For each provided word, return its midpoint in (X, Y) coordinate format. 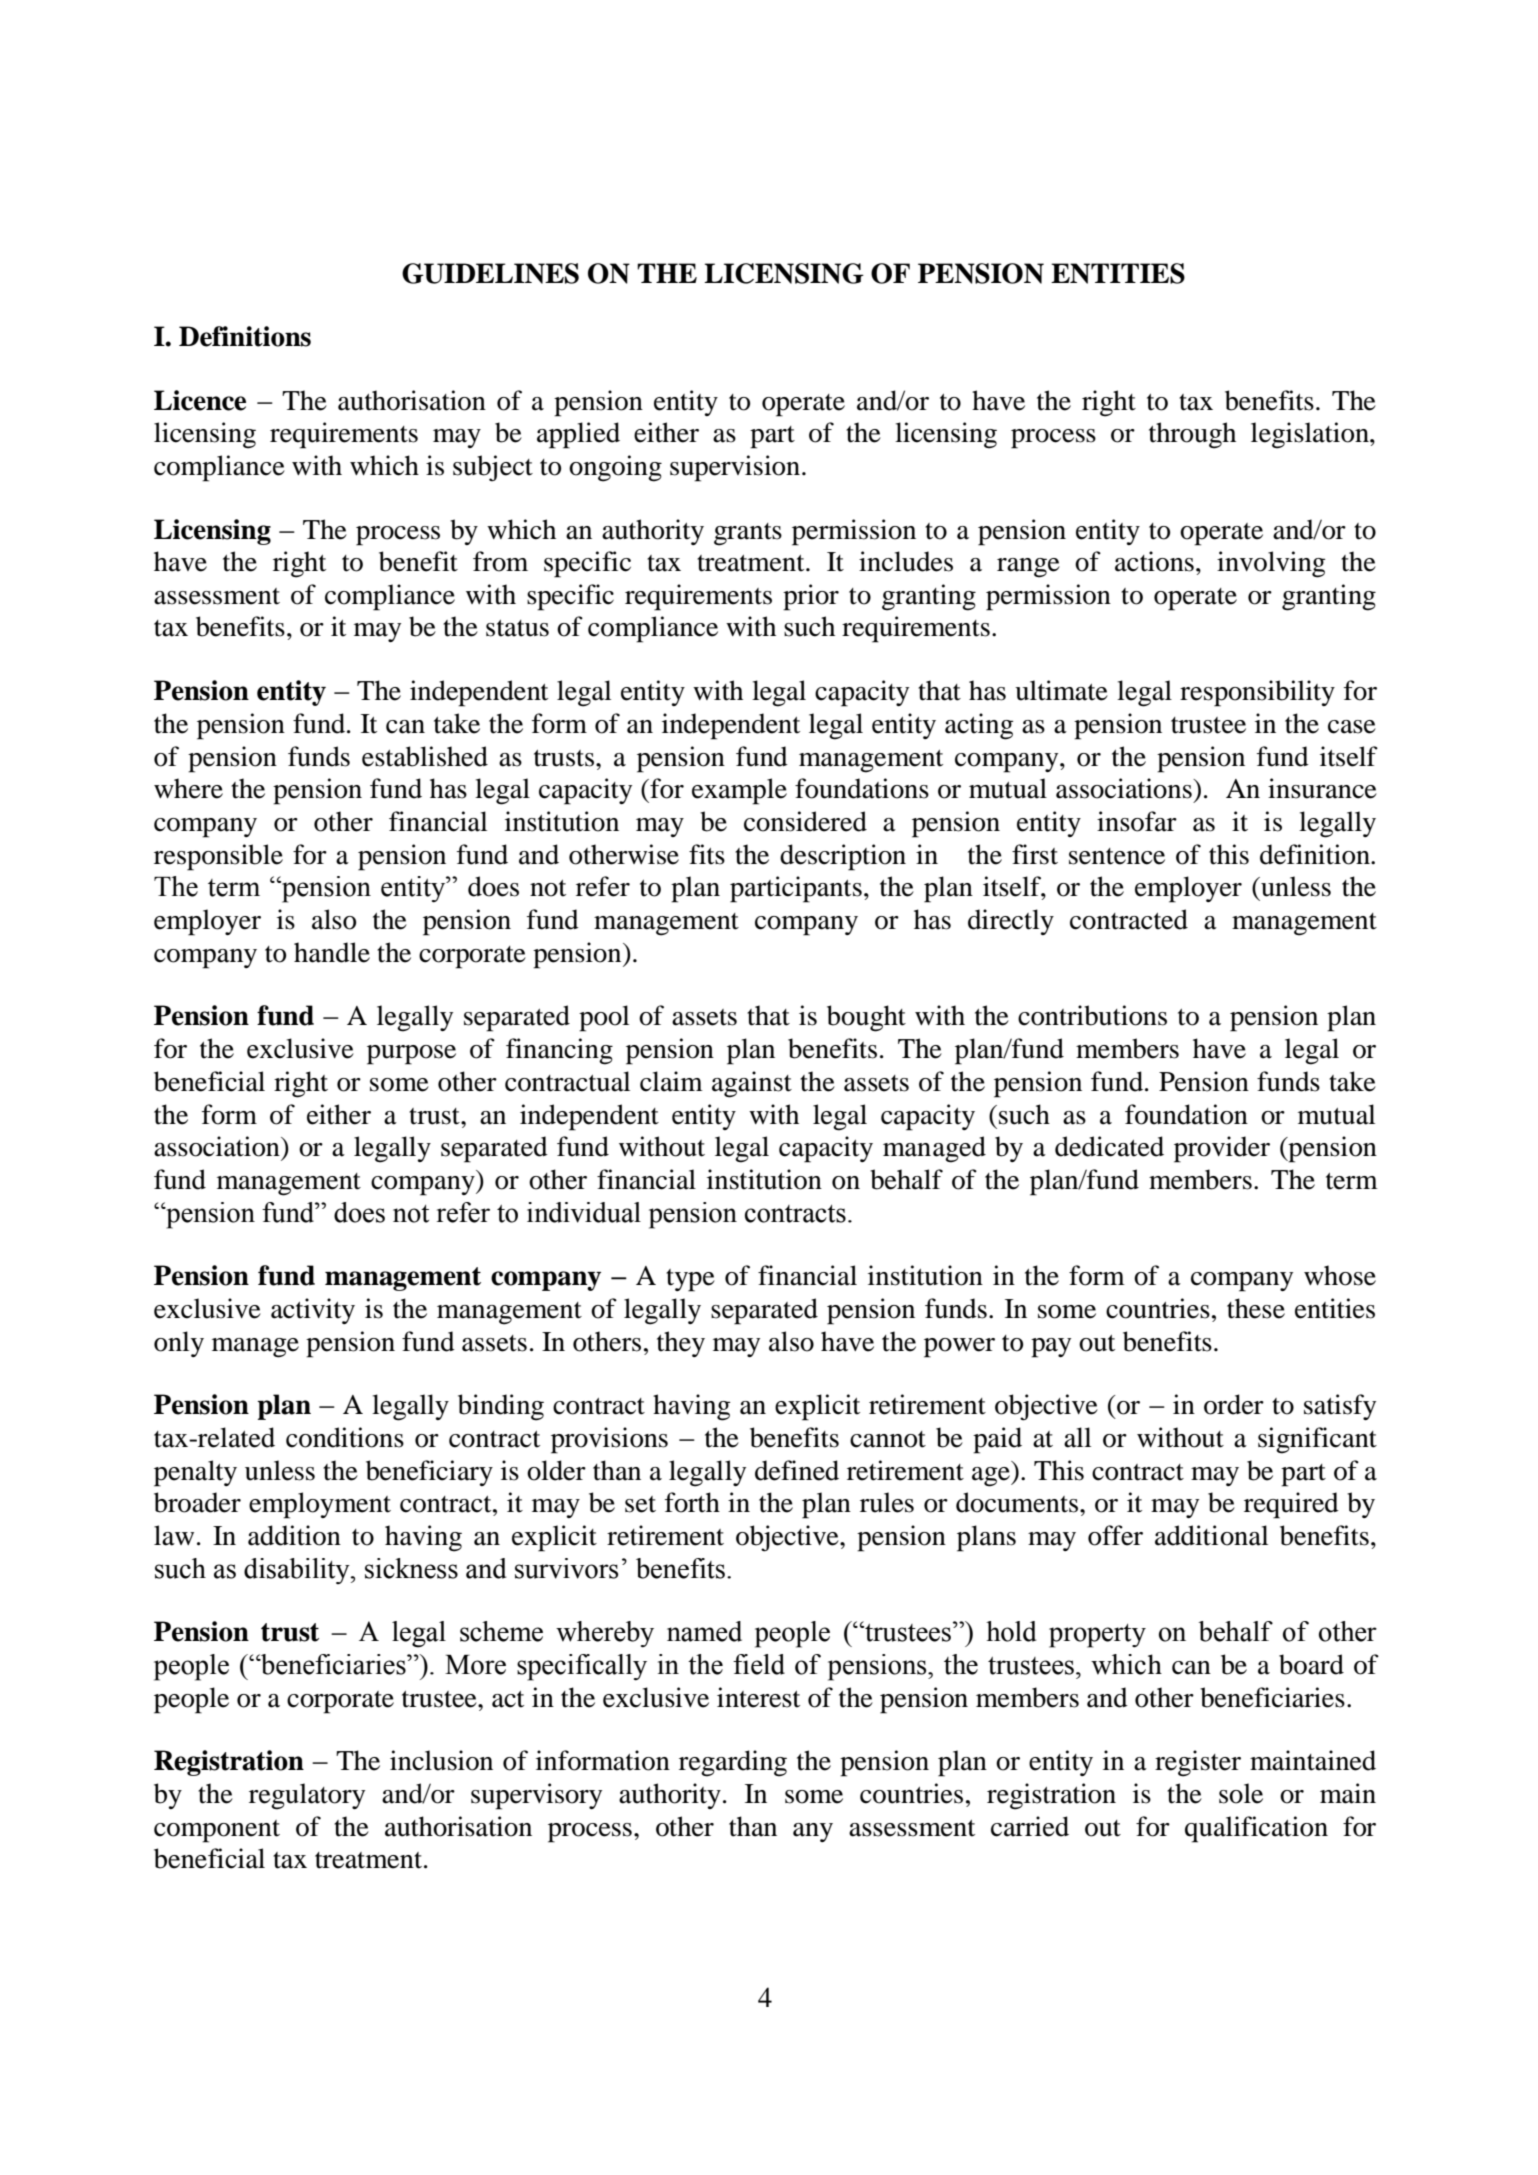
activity (313, 1311)
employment (320, 1505)
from (500, 561)
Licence (200, 400)
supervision (735, 468)
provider (1222, 1149)
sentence (1117, 856)
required (1291, 1505)
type (690, 1280)
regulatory (307, 1796)
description (843, 857)
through (1192, 435)
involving (1271, 564)
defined (797, 1470)
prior (811, 597)
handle (332, 952)
